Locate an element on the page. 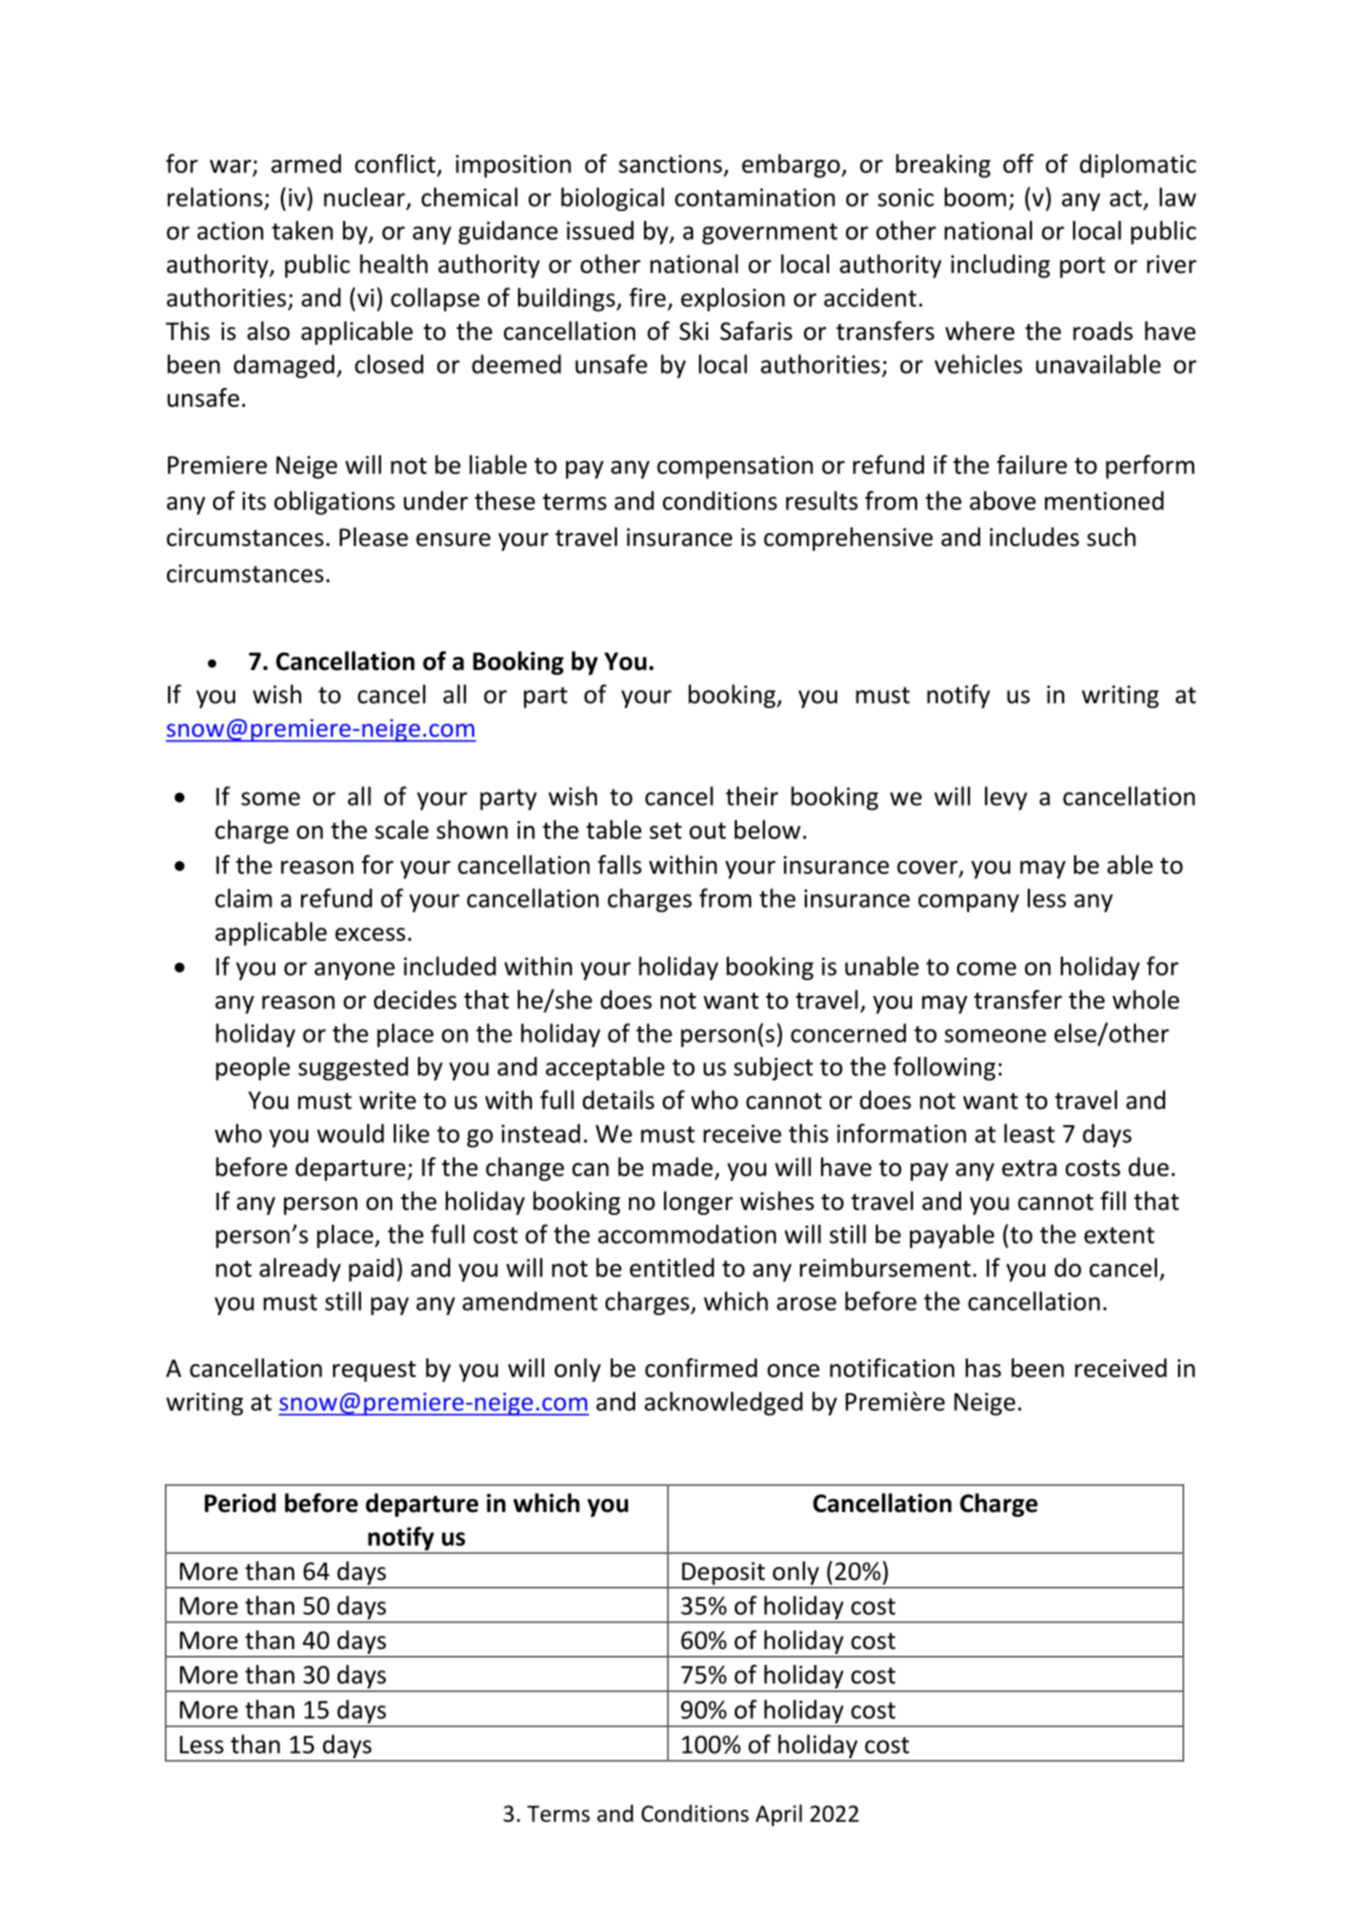  subject is located at coordinates (773, 1069).
